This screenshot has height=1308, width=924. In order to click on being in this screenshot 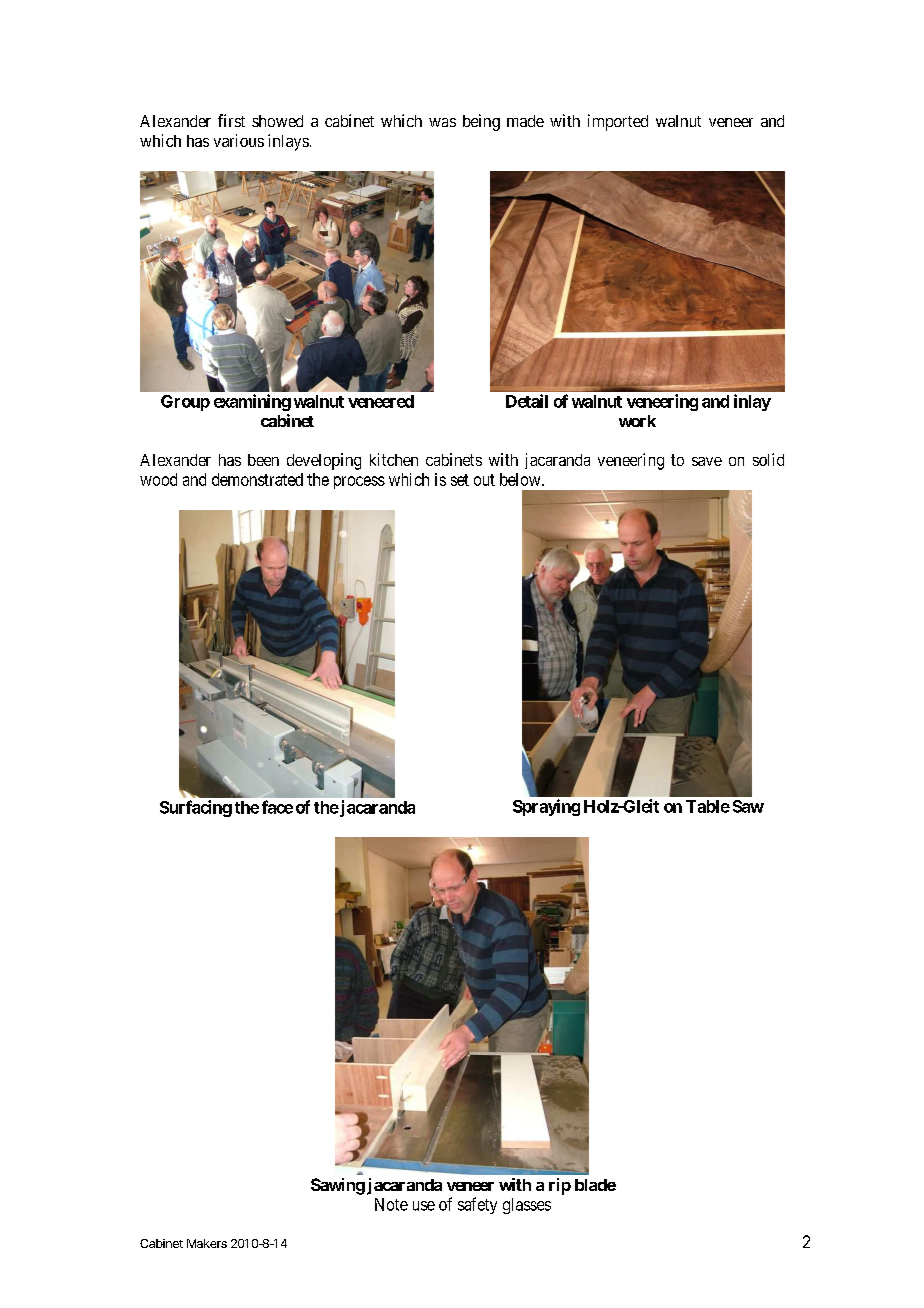, I will do `click(481, 122)`.
